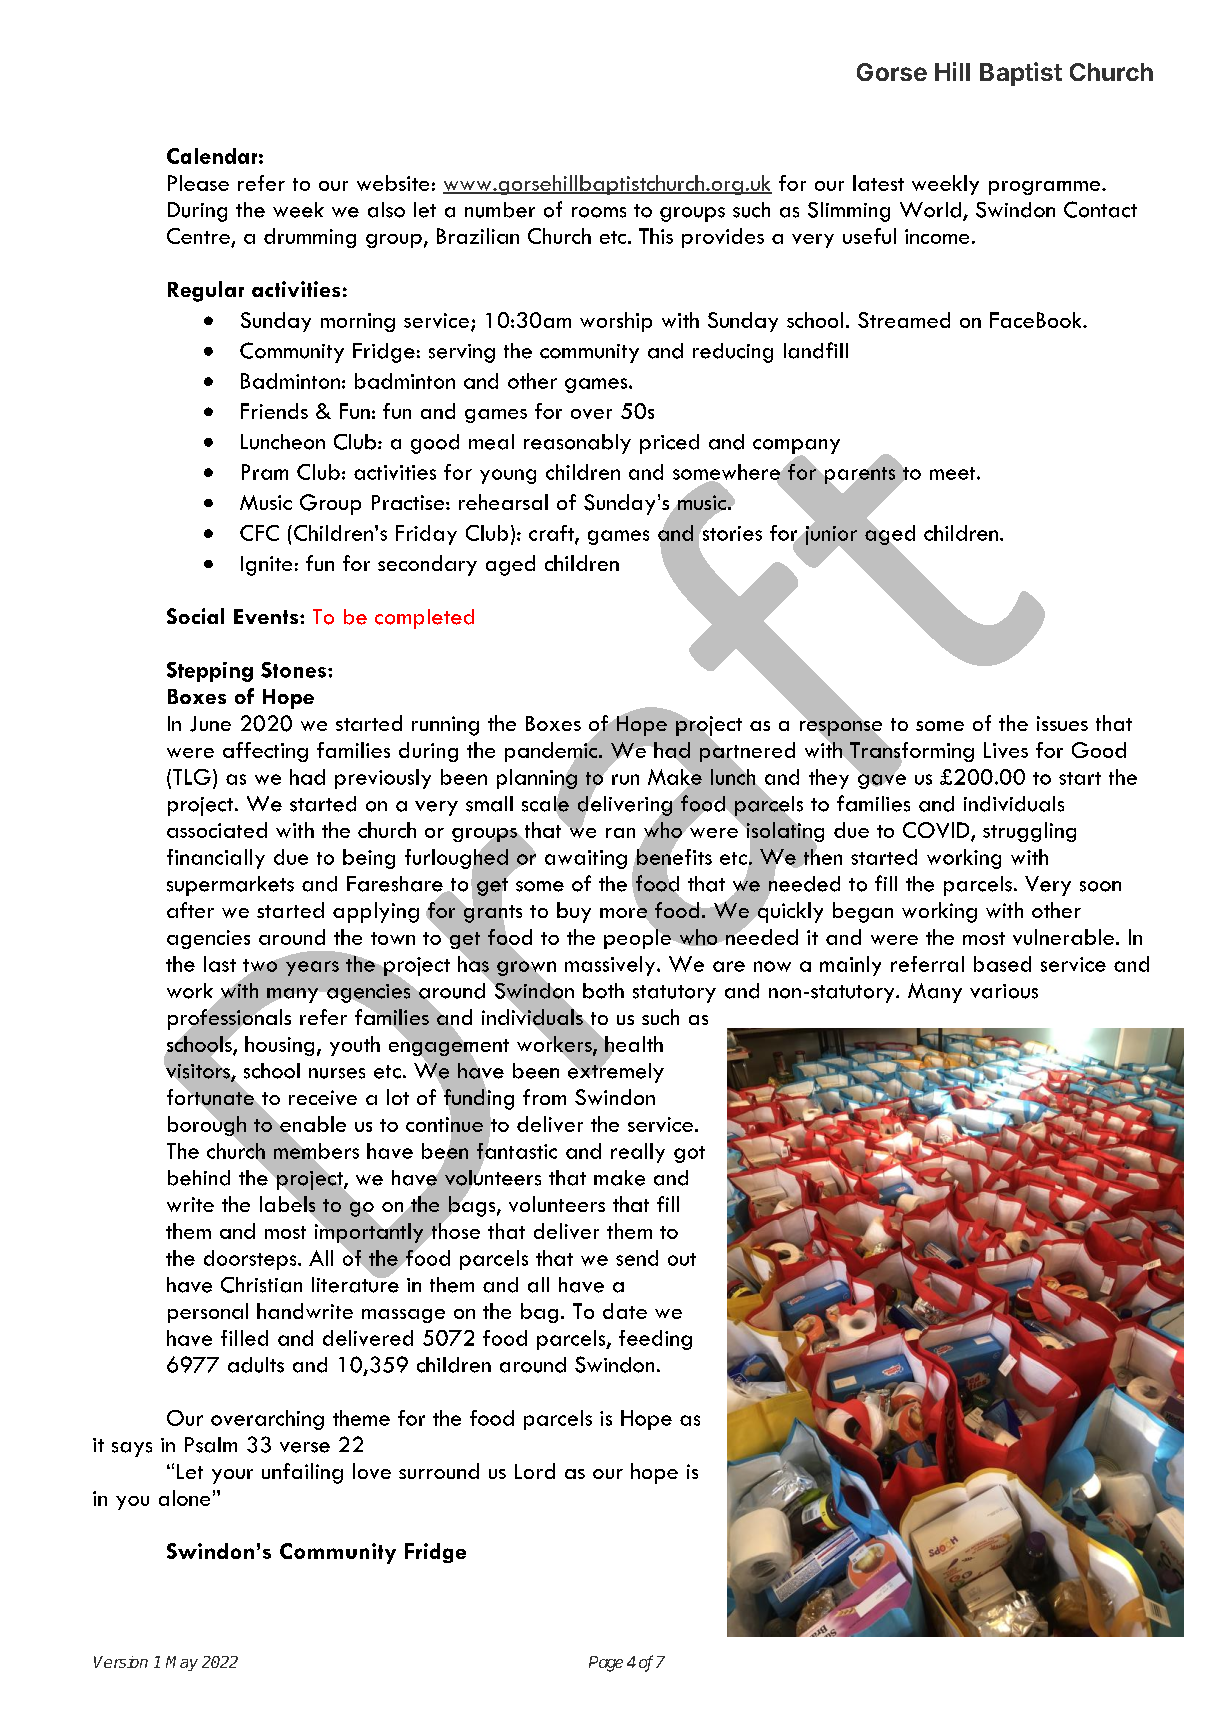 The image size is (1217, 1721). What do you see at coordinates (199, 237) in the screenshot?
I see `Centre` at bounding box center [199, 237].
